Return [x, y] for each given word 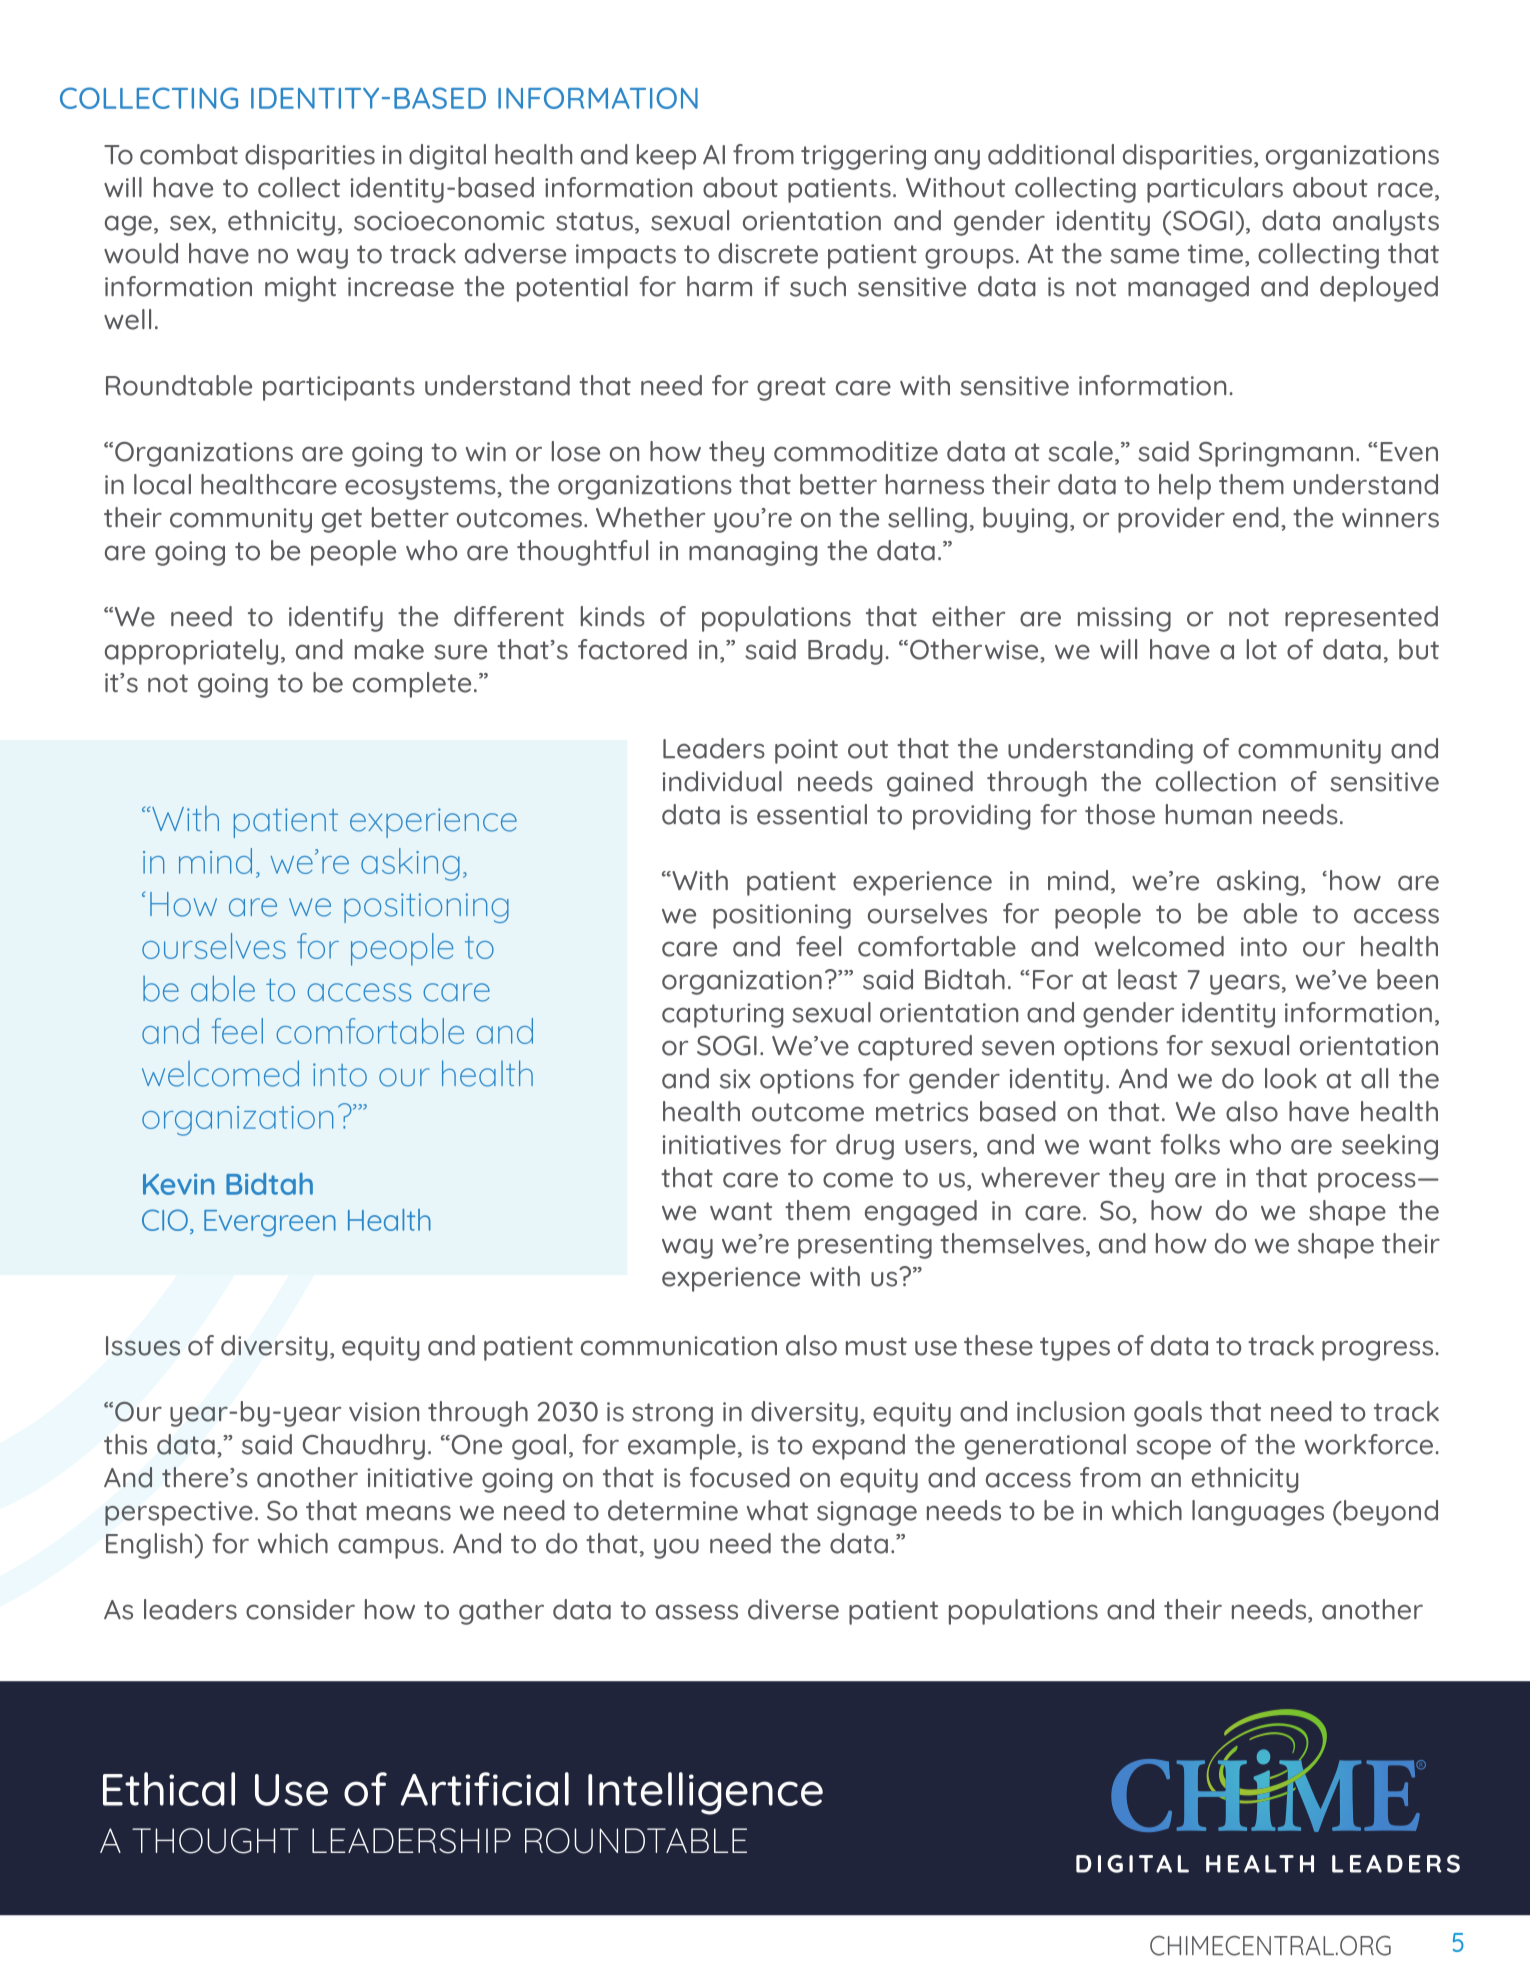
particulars [1215, 190]
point [806, 751]
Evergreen [270, 1223]
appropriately [191, 652]
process [1367, 1182]
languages [1258, 1513]
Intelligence [705, 1793]
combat [189, 154]
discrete [768, 253]
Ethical [169, 1789]
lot [1262, 649]
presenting [865, 1246]
